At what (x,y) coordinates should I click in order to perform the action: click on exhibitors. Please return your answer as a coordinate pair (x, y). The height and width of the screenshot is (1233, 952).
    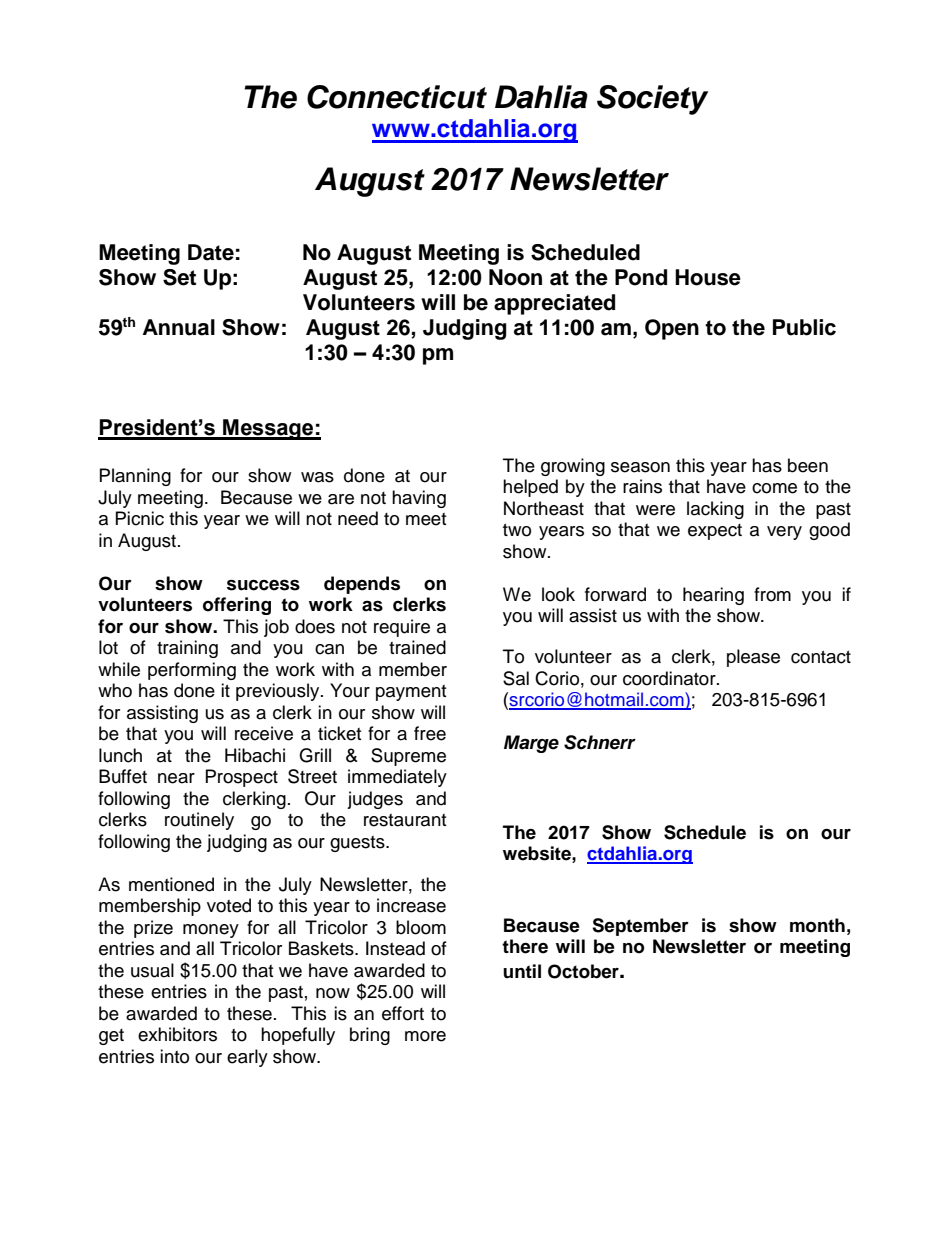
    Looking at the image, I should click on (177, 1034).
